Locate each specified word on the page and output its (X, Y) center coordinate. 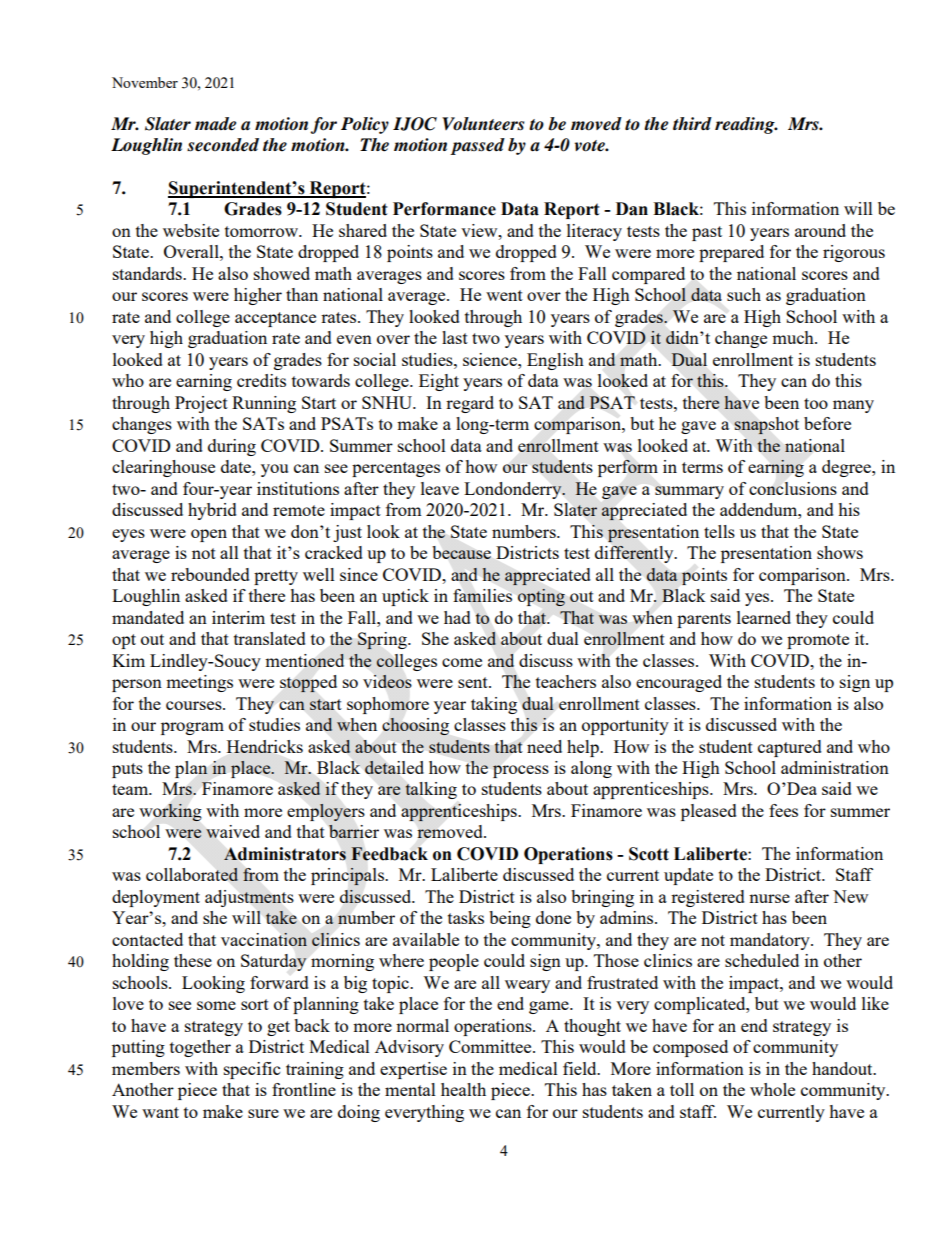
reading (746, 125)
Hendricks (265, 746)
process (521, 771)
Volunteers (483, 124)
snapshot (766, 426)
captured (790, 748)
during (232, 447)
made (215, 124)
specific (252, 1070)
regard (470, 404)
